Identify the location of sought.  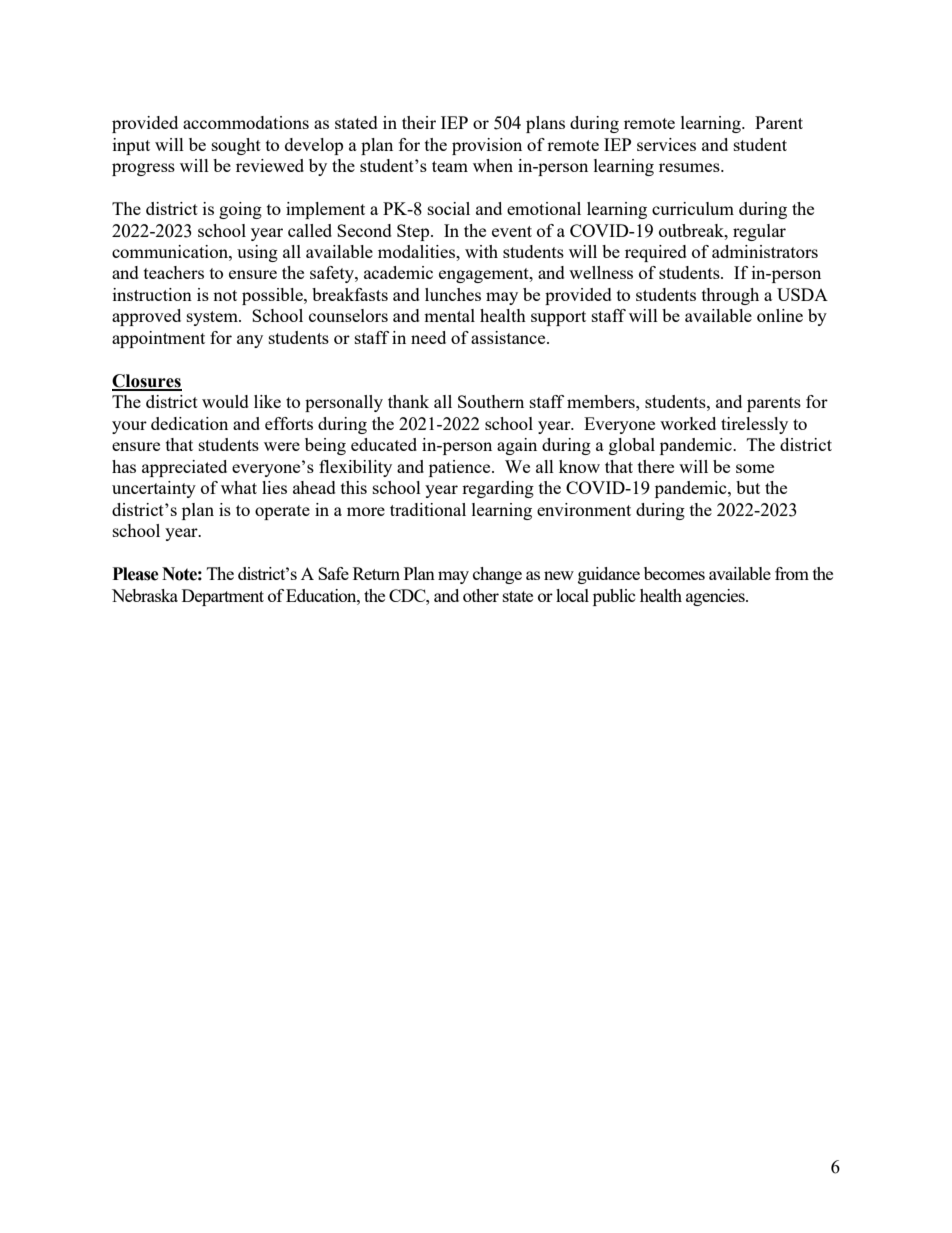
(236, 146).
